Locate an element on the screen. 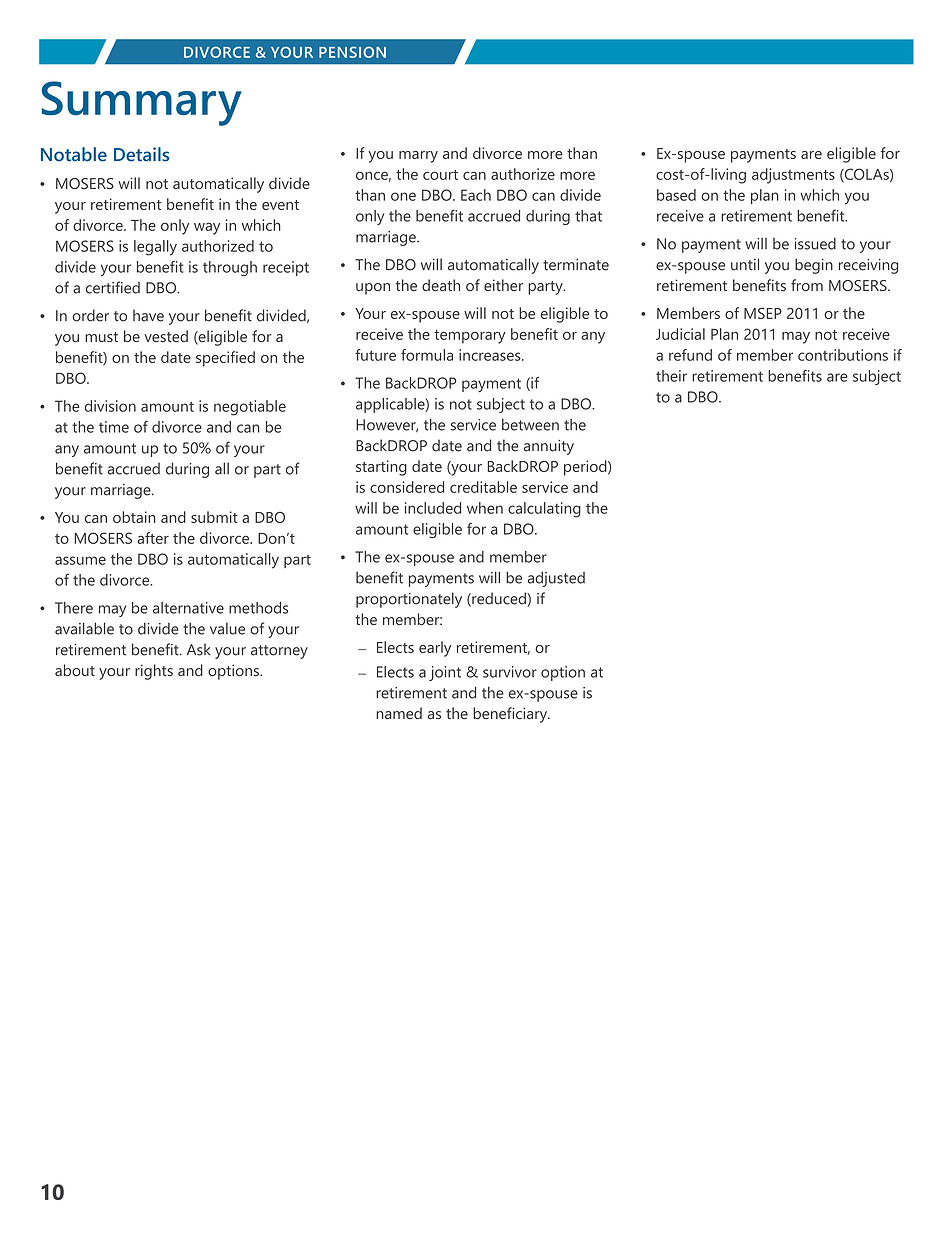 The height and width of the screenshot is (1233, 952). contributions is located at coordinates (843, 355).
